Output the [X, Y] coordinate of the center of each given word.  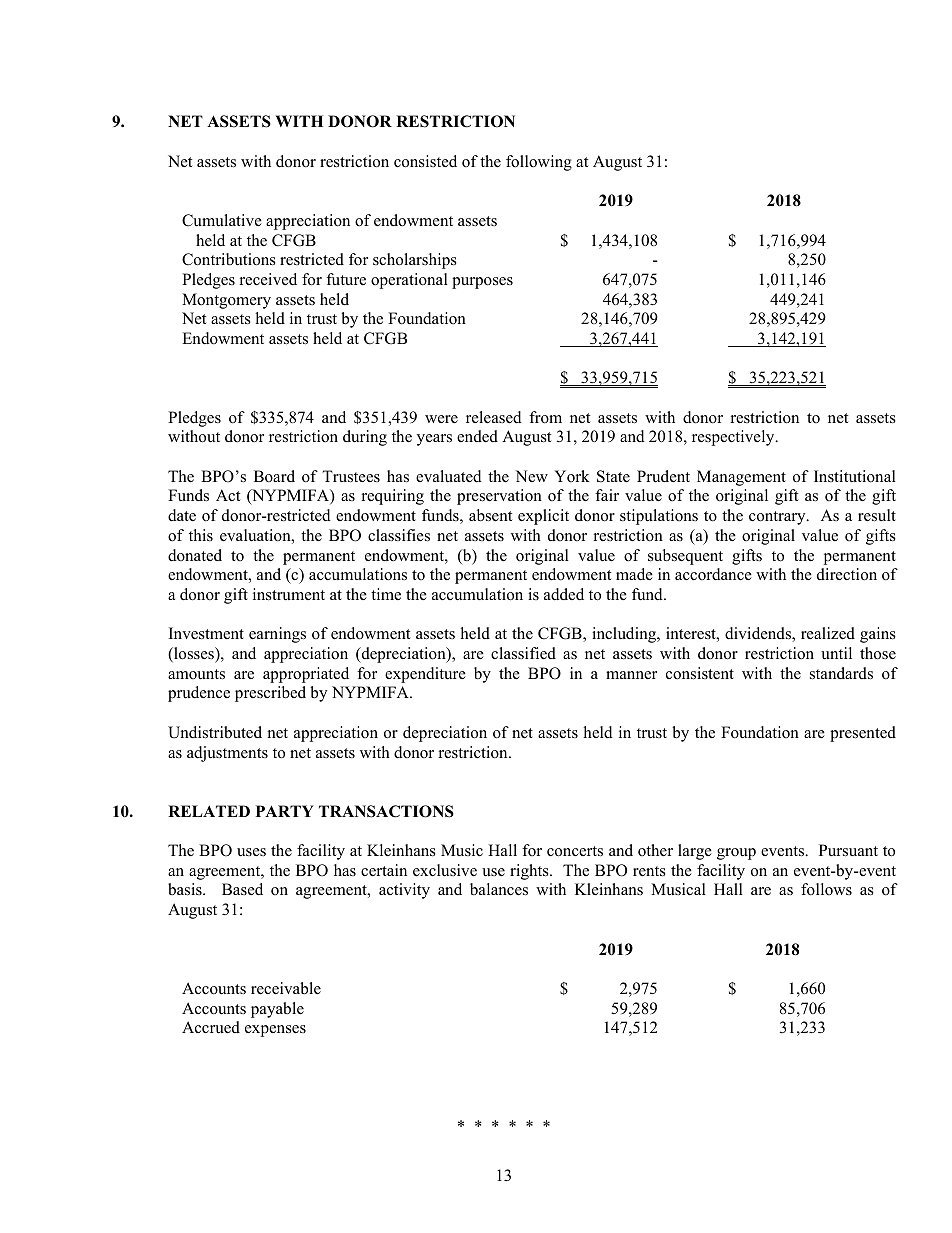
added [564, 594]
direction [847, 574]
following [539, 163]
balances [499, 889]
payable [277, 1010]
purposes [482, 283]
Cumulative [222, 220]
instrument [289, 594]
